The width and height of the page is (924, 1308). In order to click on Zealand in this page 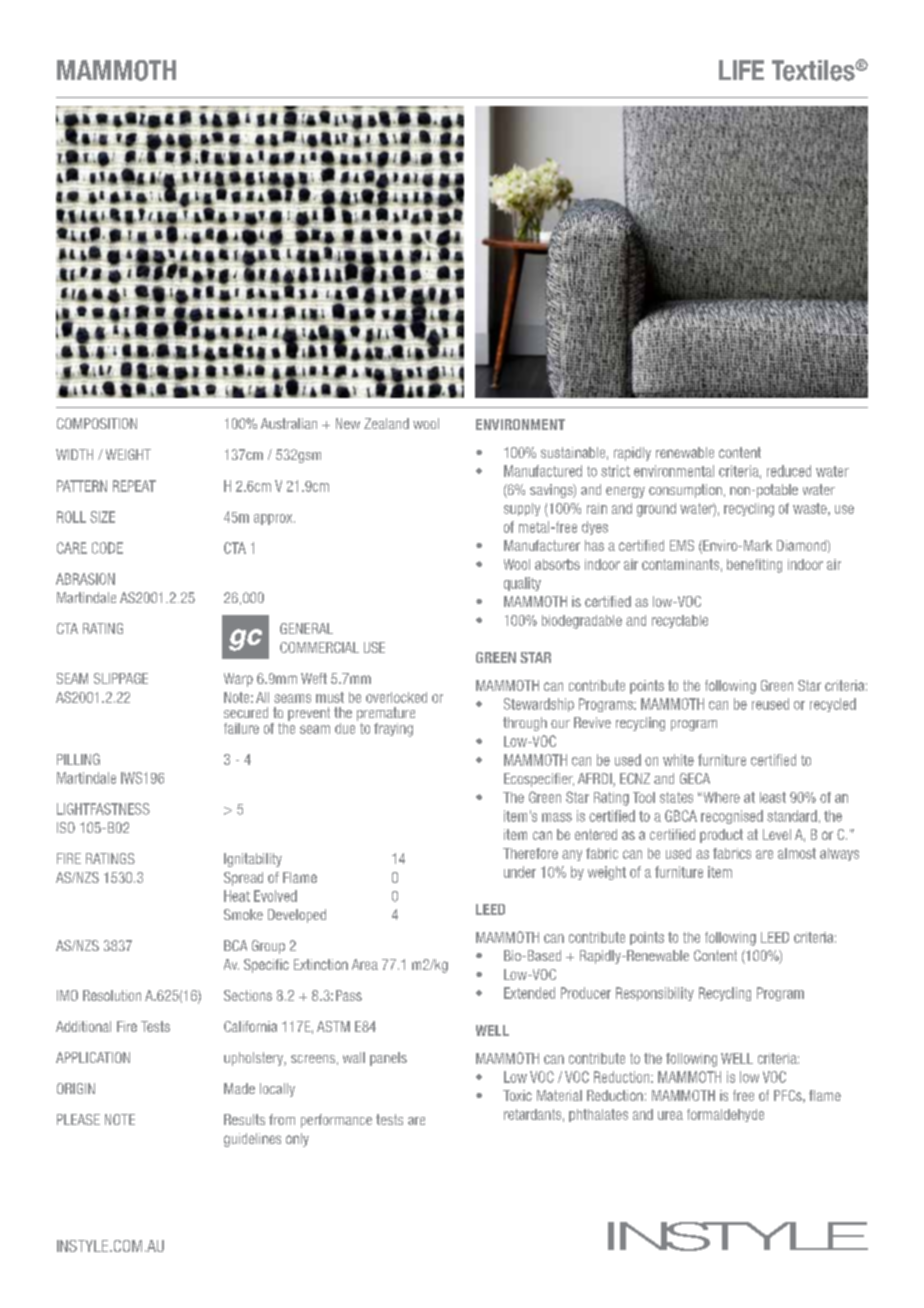, I will do `click(386, 423)`.
